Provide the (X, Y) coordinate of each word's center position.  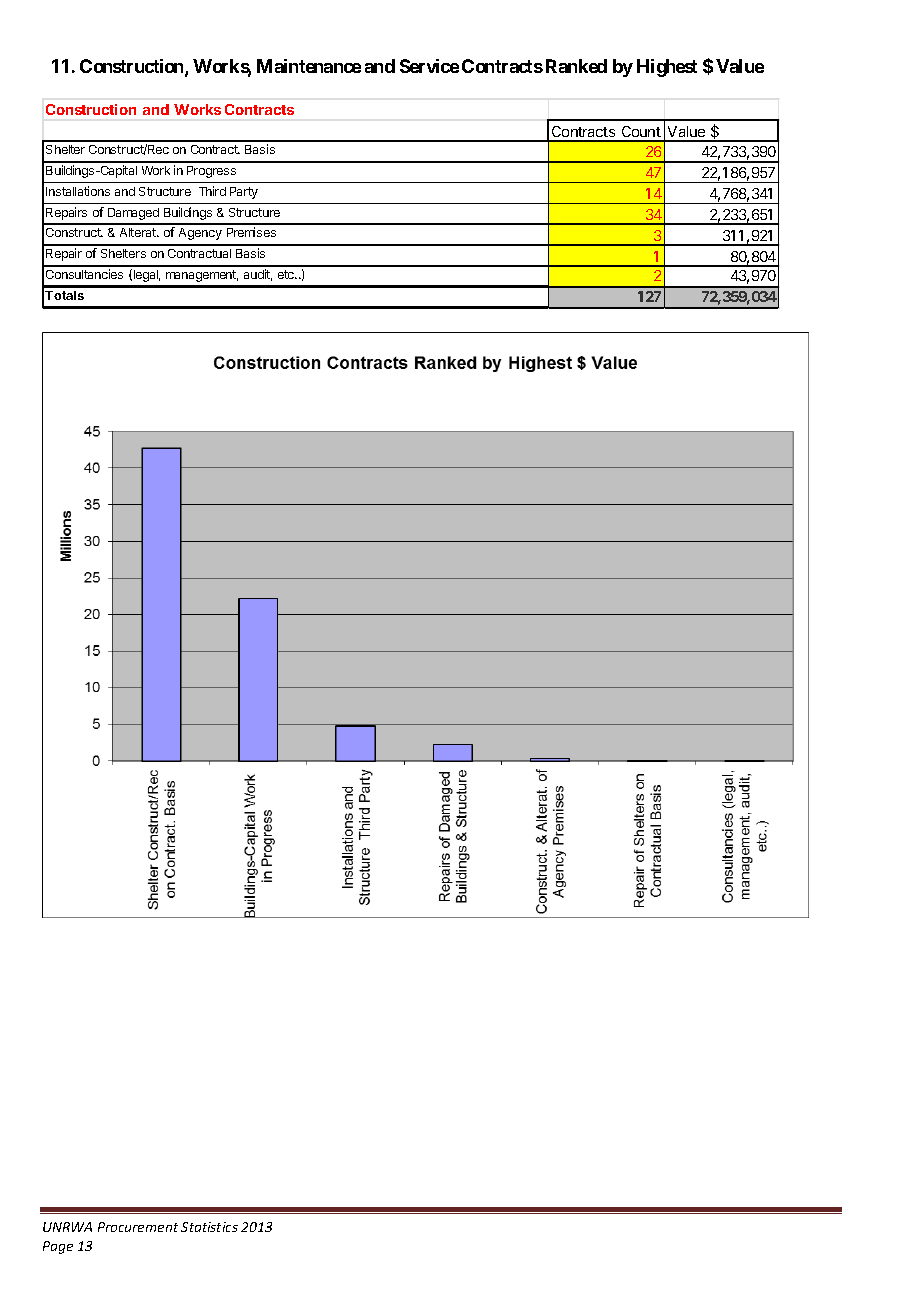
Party (244, 193)
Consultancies (84, 274)
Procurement (138, 1227)
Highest (667, 68)
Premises (251, 232)
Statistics (209, 1227)
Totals (64, 295)
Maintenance (309, 66)
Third (212, 191)
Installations (78, 191)
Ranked (576, 66)
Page (58, 1247)
